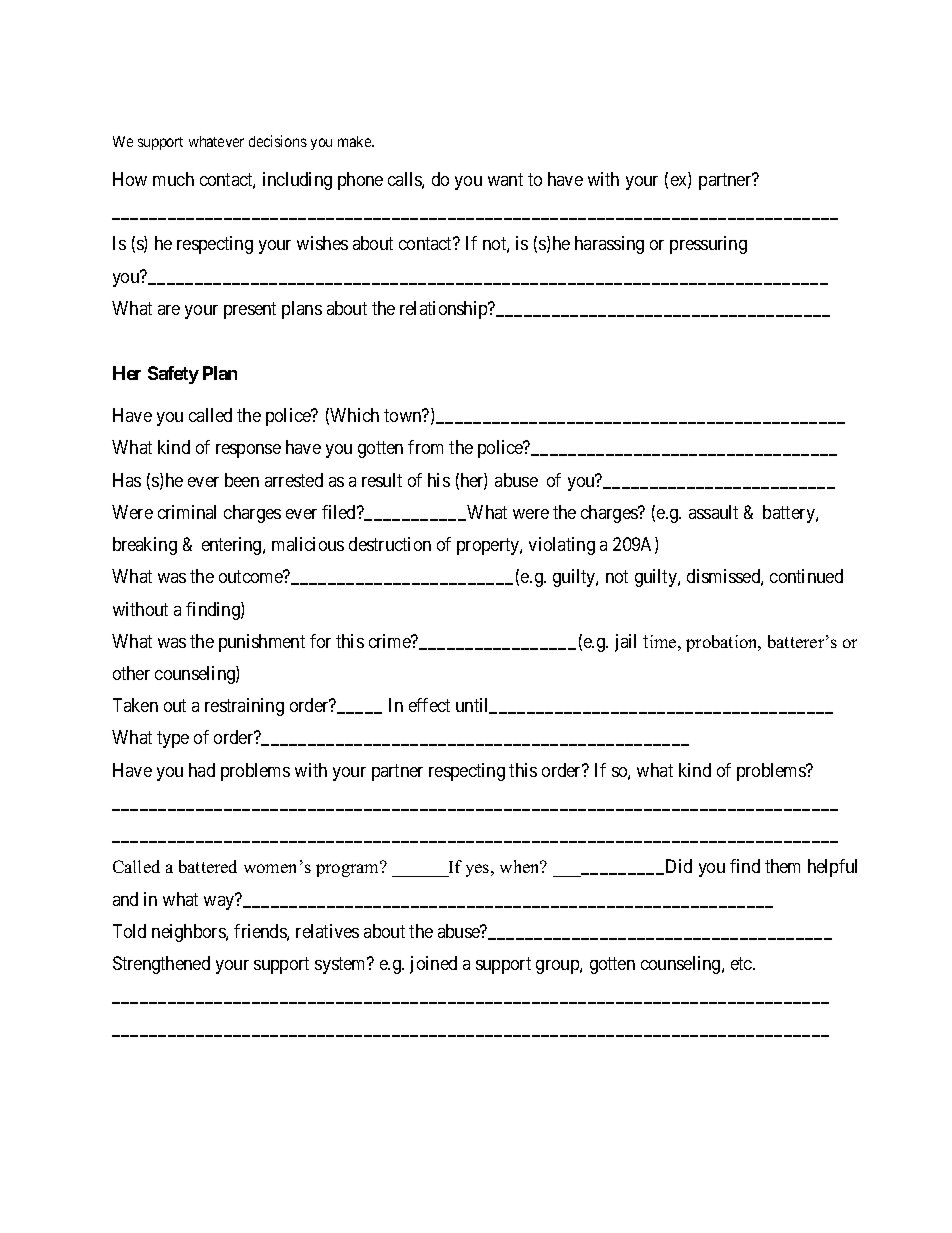 The image size is (952, 1233). Describe the element at coordinates (173, 375) in the image. I see `Safety` at that location.
